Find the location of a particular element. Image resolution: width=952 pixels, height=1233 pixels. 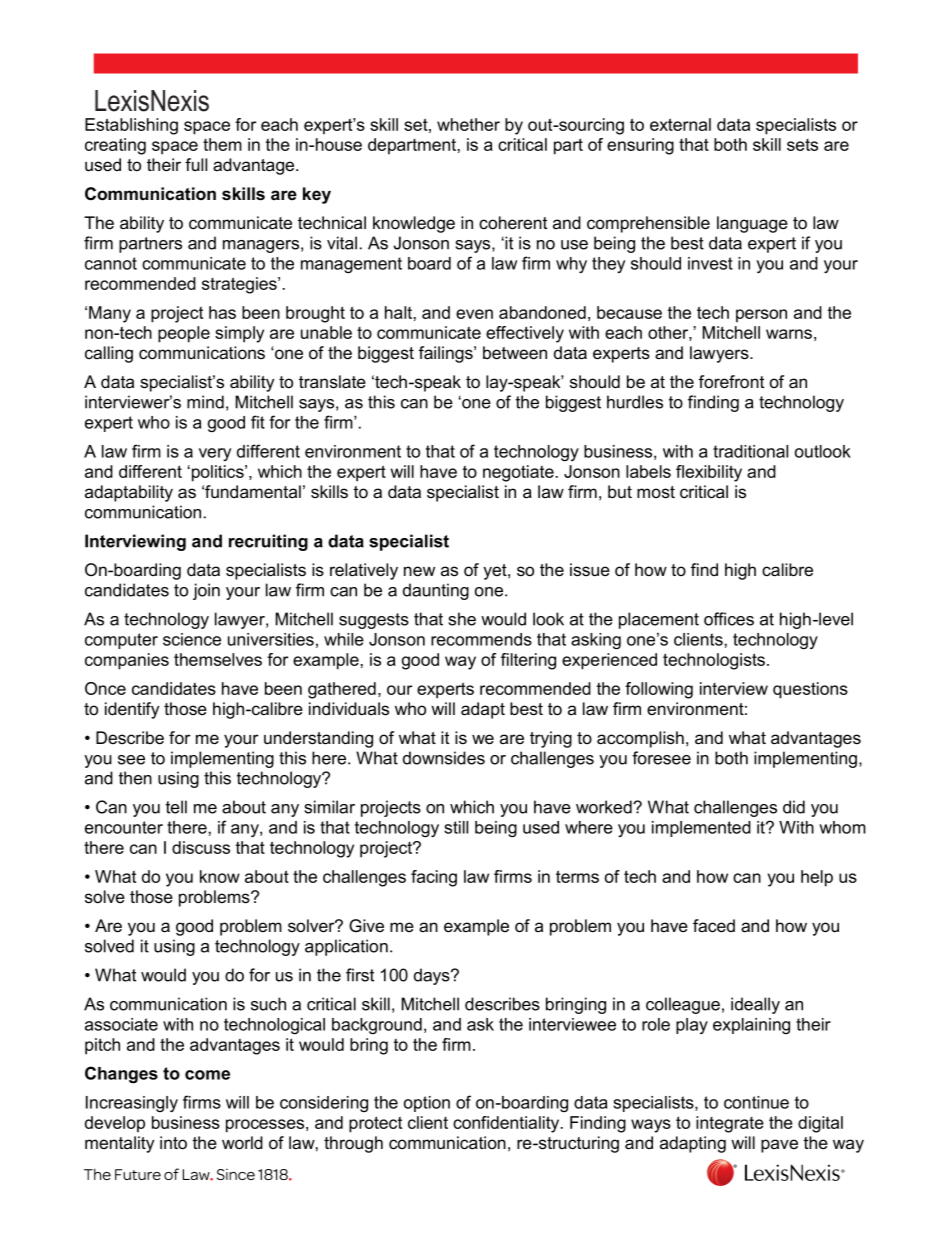

tell is located at coordinates (176, 807).
